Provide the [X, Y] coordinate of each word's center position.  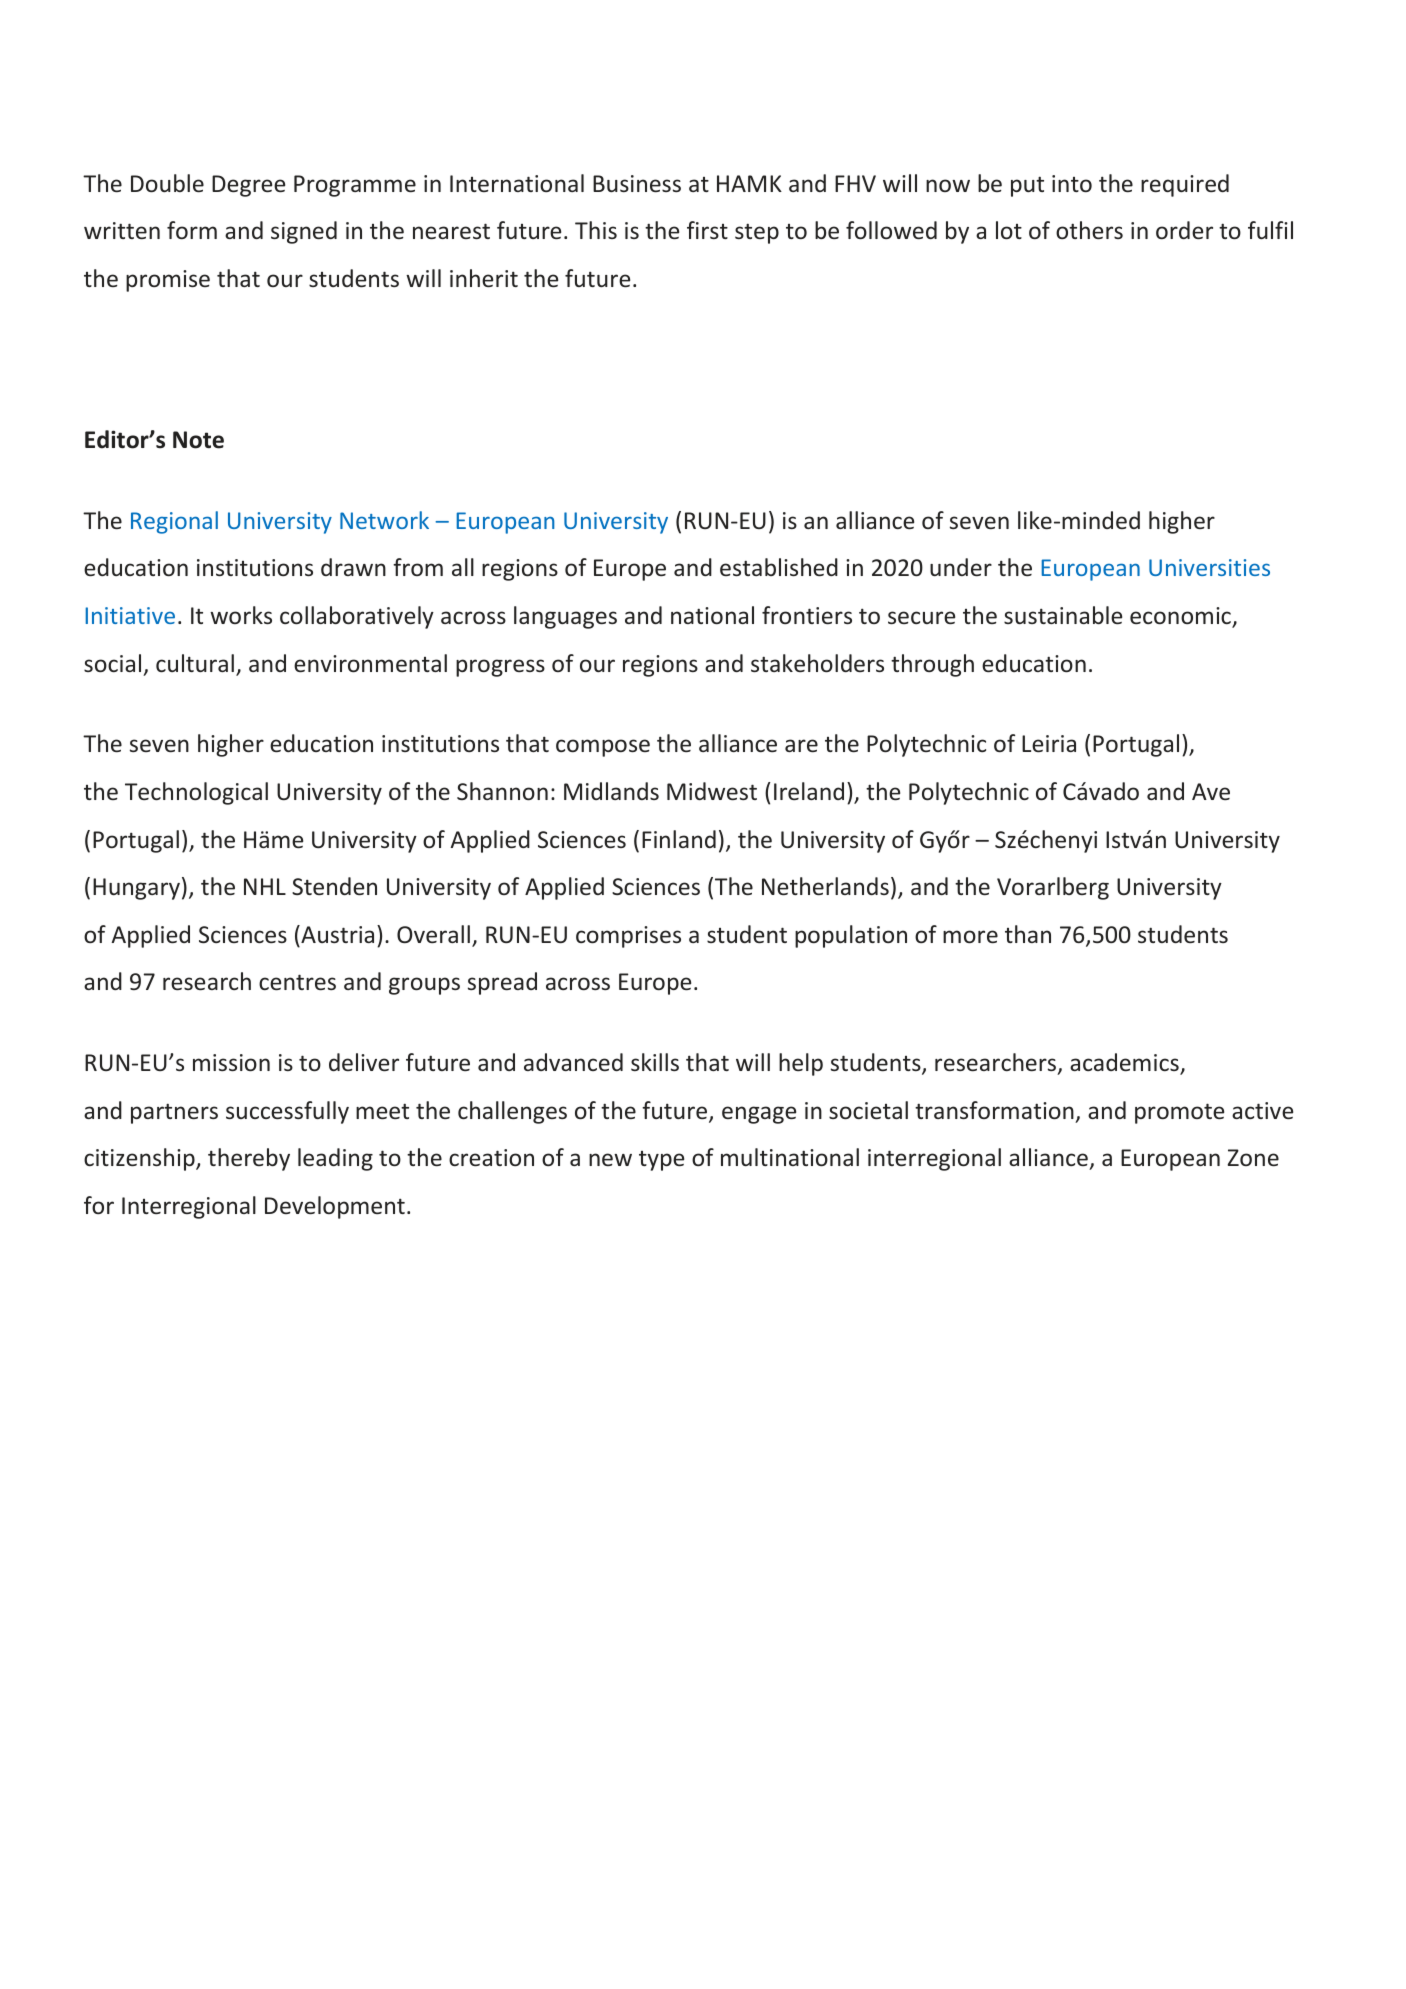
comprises [628, 937]
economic [1181, 617]
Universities [1209, 567]
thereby [249, 1159]
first [707, 230]
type [661, 1161]
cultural [195, 663]
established [779, 567]
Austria [336, 934]
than [1028, 934]
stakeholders [817, 663]
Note [198, 440]
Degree [248, 186]
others [1089, 230]
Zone [1253, 1158]
